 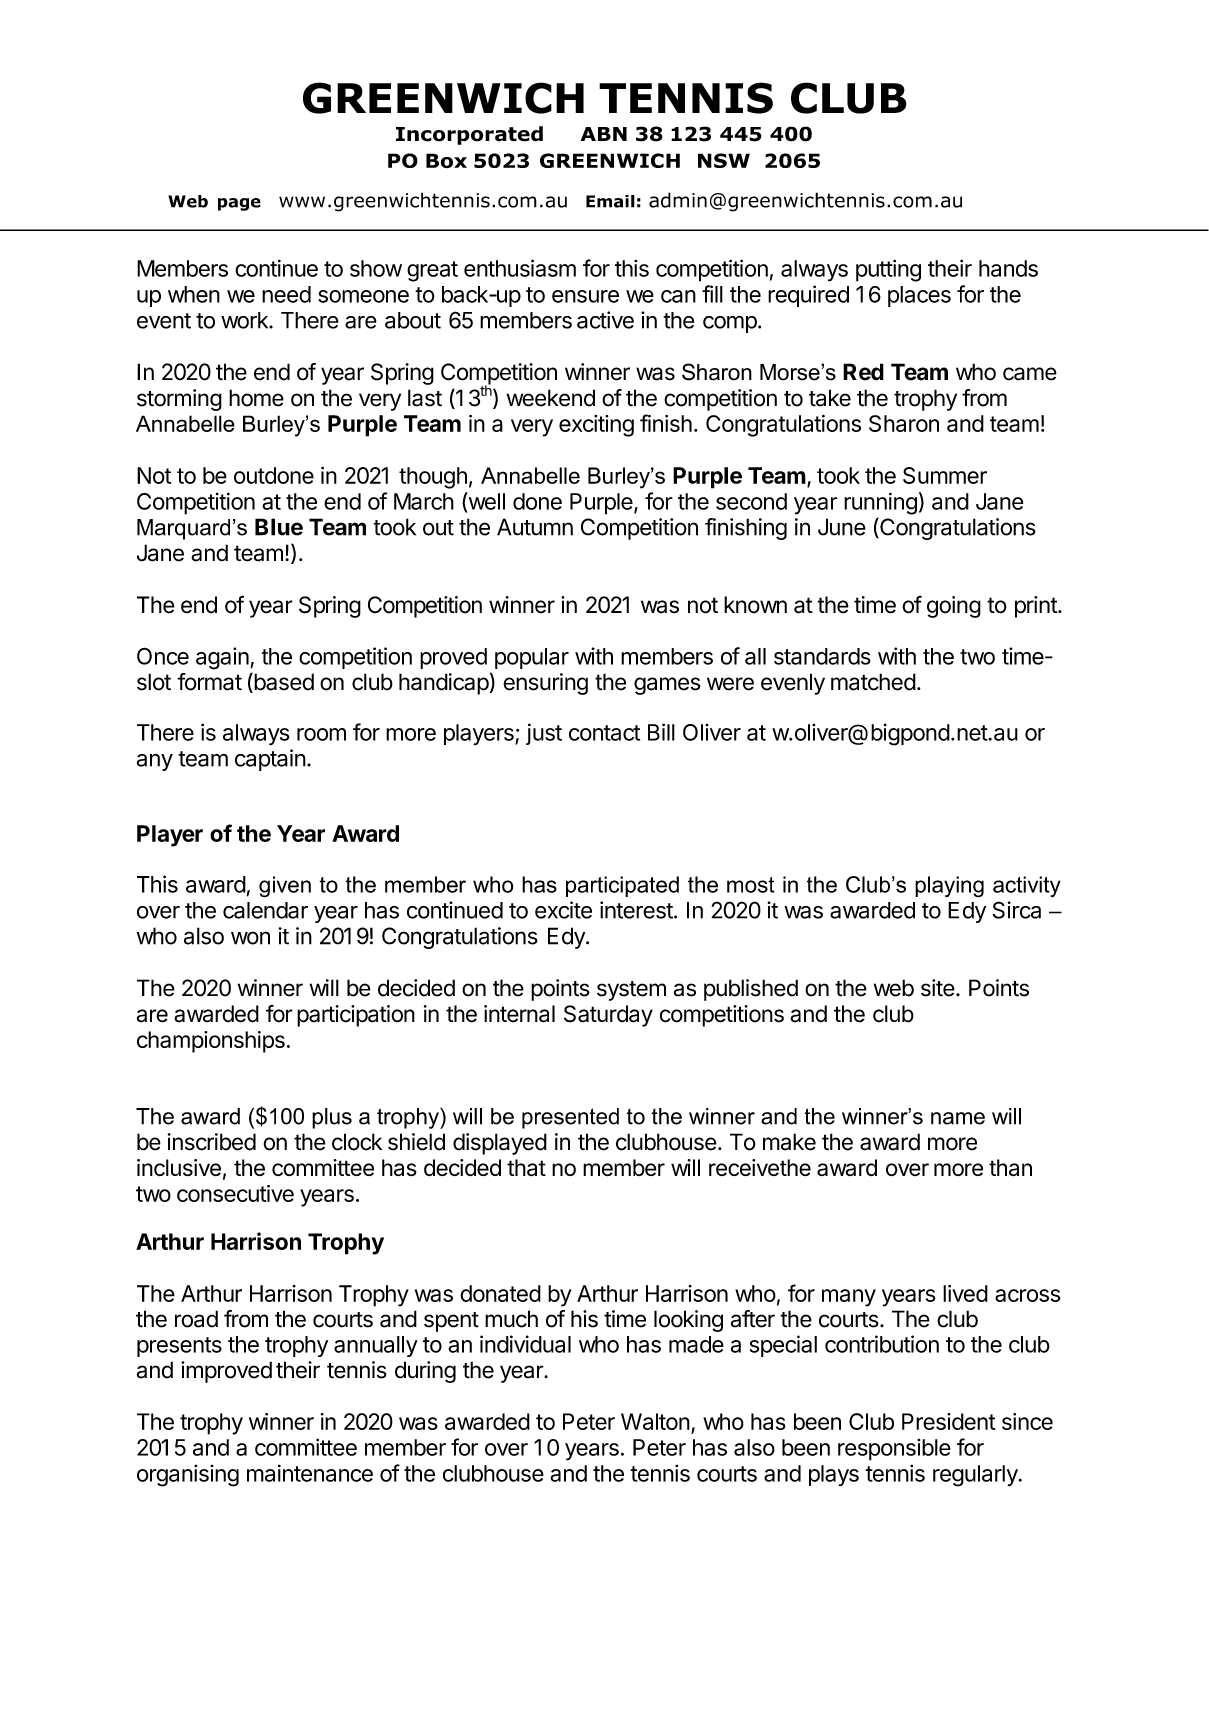 What do you see at coordinates (610, 201) in the document?
I see `Email` at bounding box center [610, 201].
